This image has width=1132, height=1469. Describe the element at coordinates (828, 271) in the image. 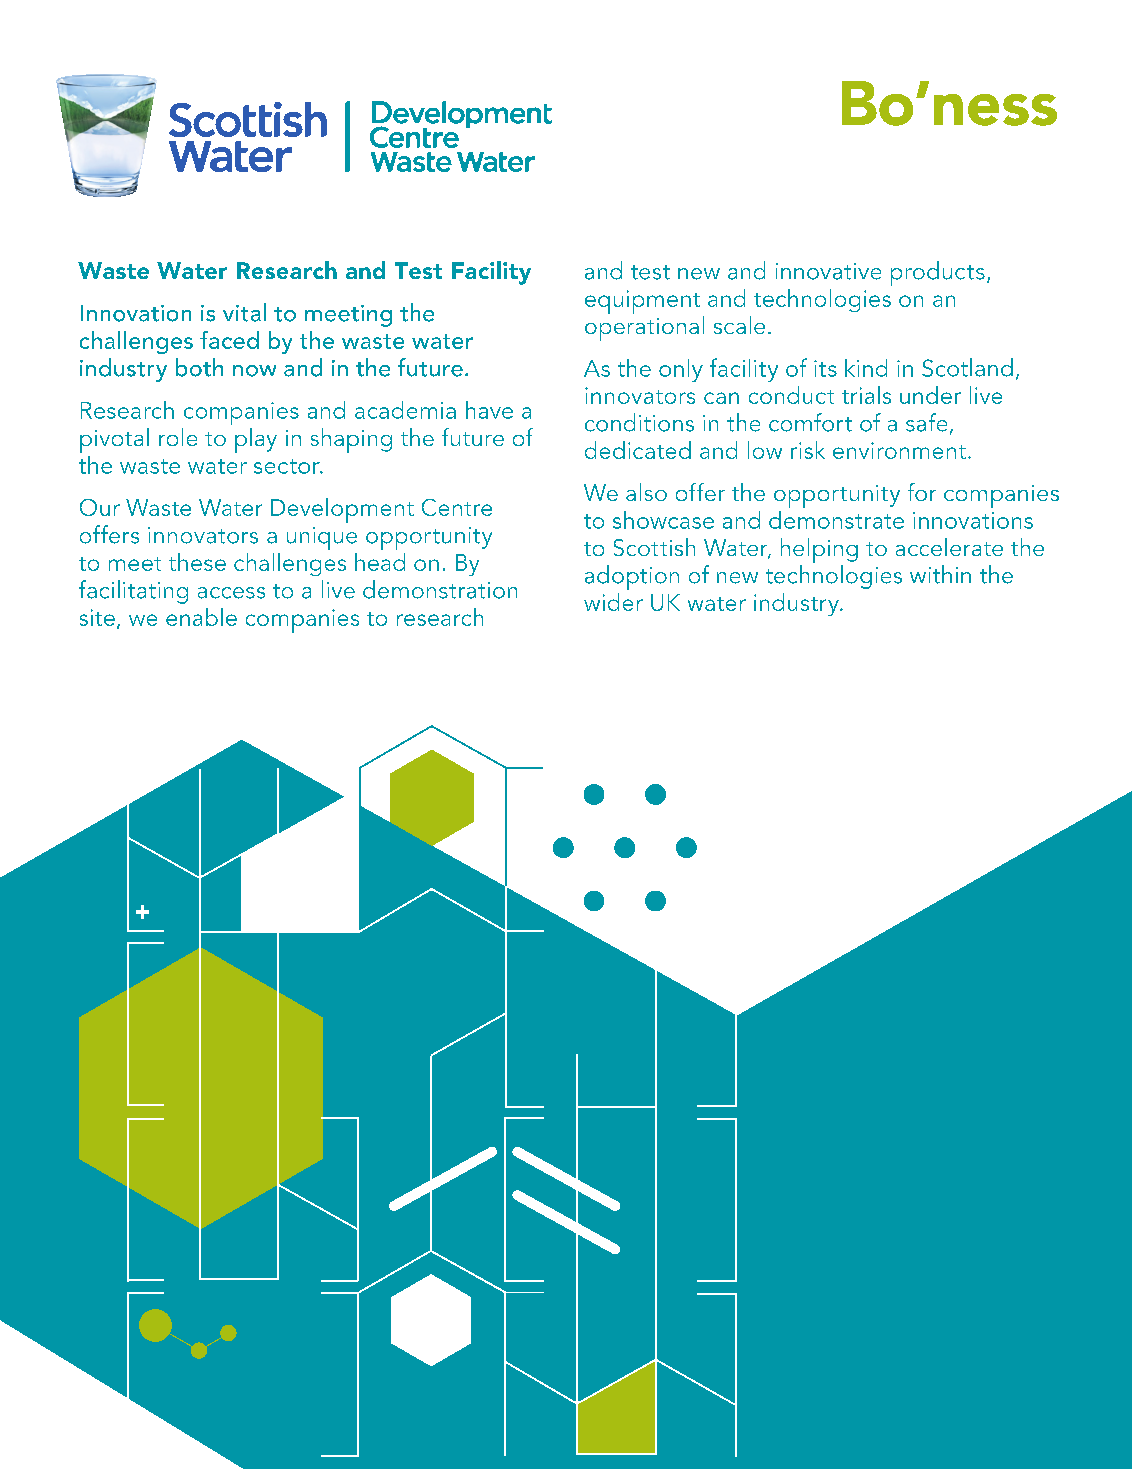

I see `innovative` at that location.
